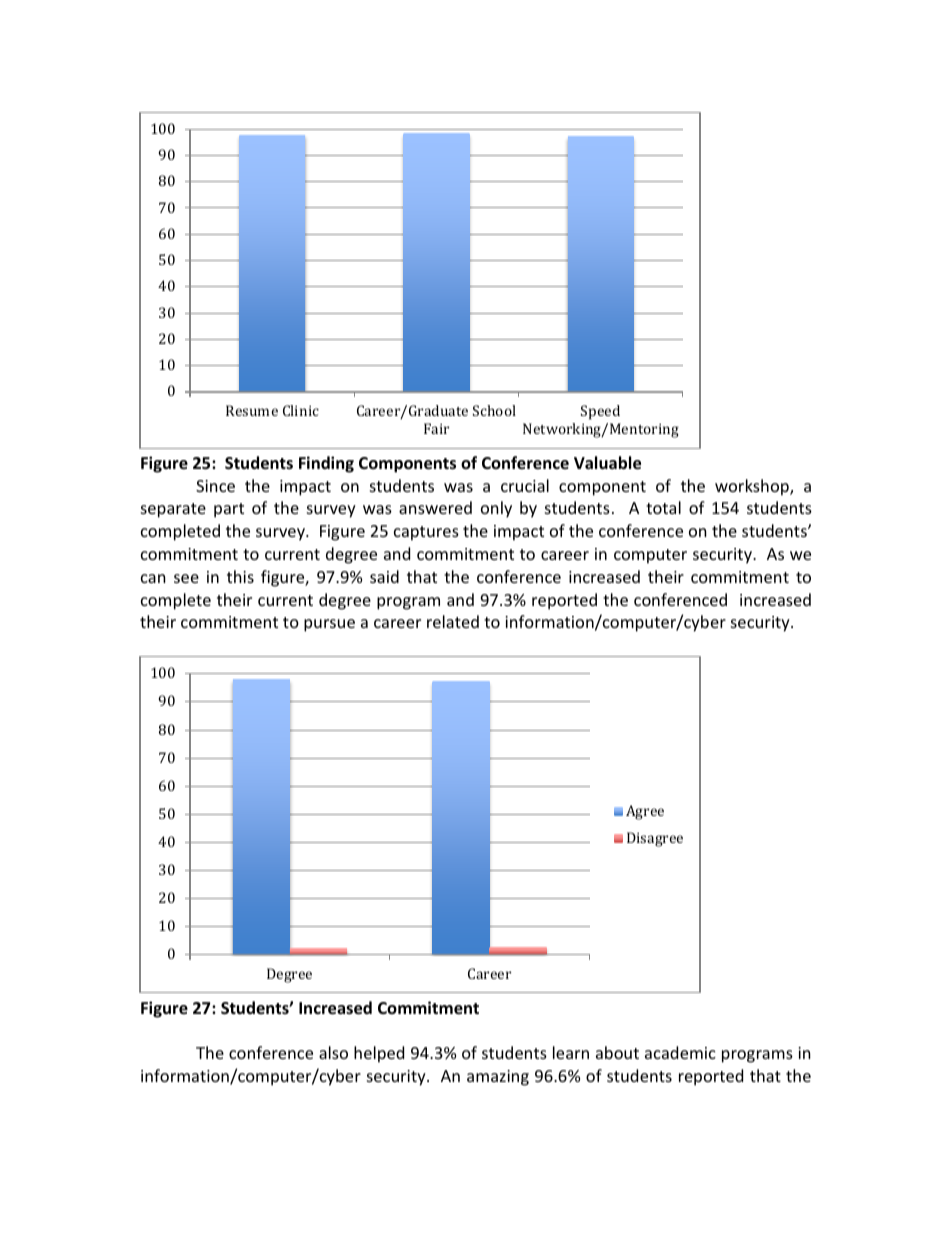  What do you see at coordinates (498, 1078) in the document?
I see `amazing` at bounding box center [498, 1078].
